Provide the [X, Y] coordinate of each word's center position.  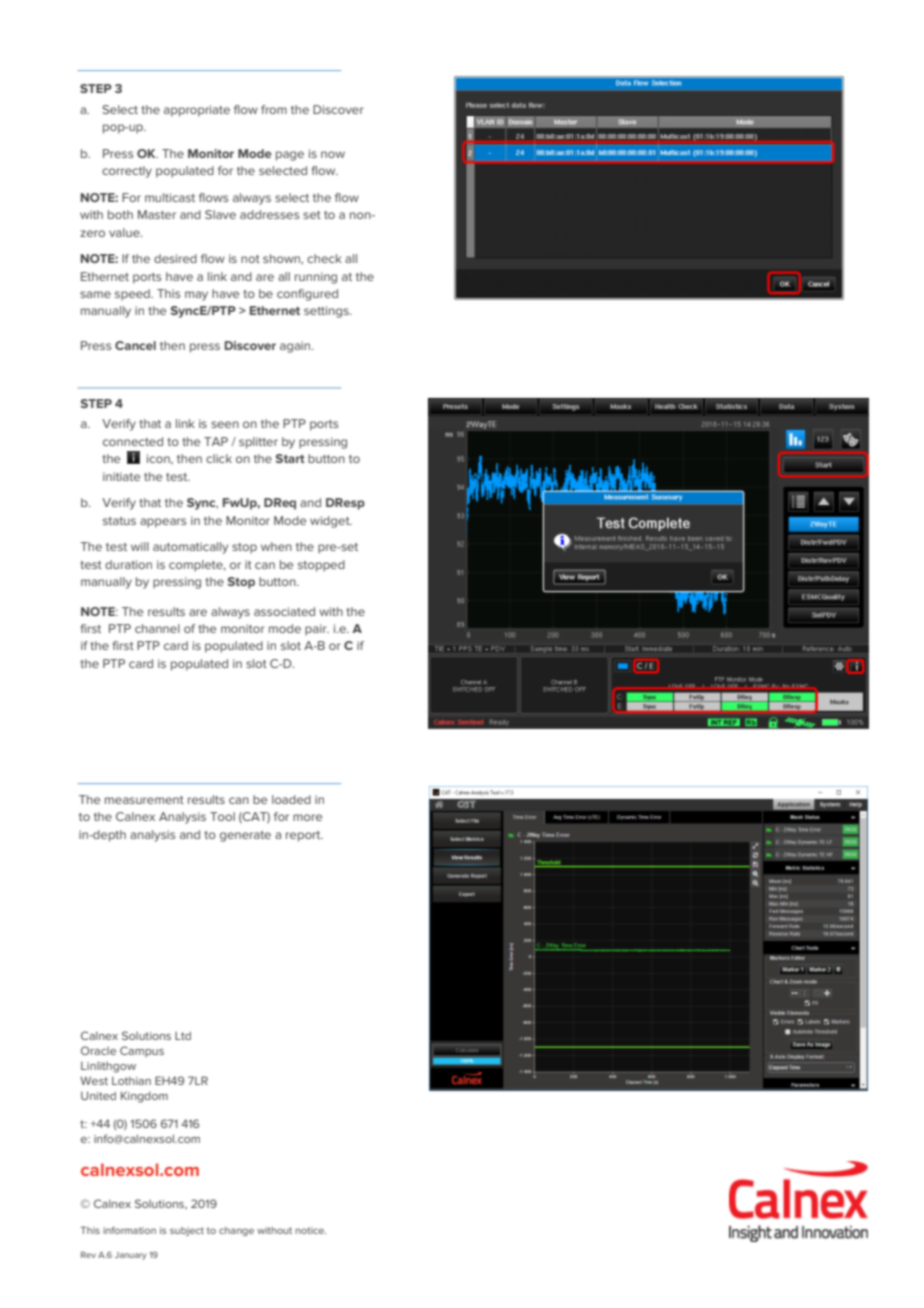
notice [310, 1230]
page [290, 156]
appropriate [197, 111]
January [130, 1256]
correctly [127, 172]
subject [187, 1231]
